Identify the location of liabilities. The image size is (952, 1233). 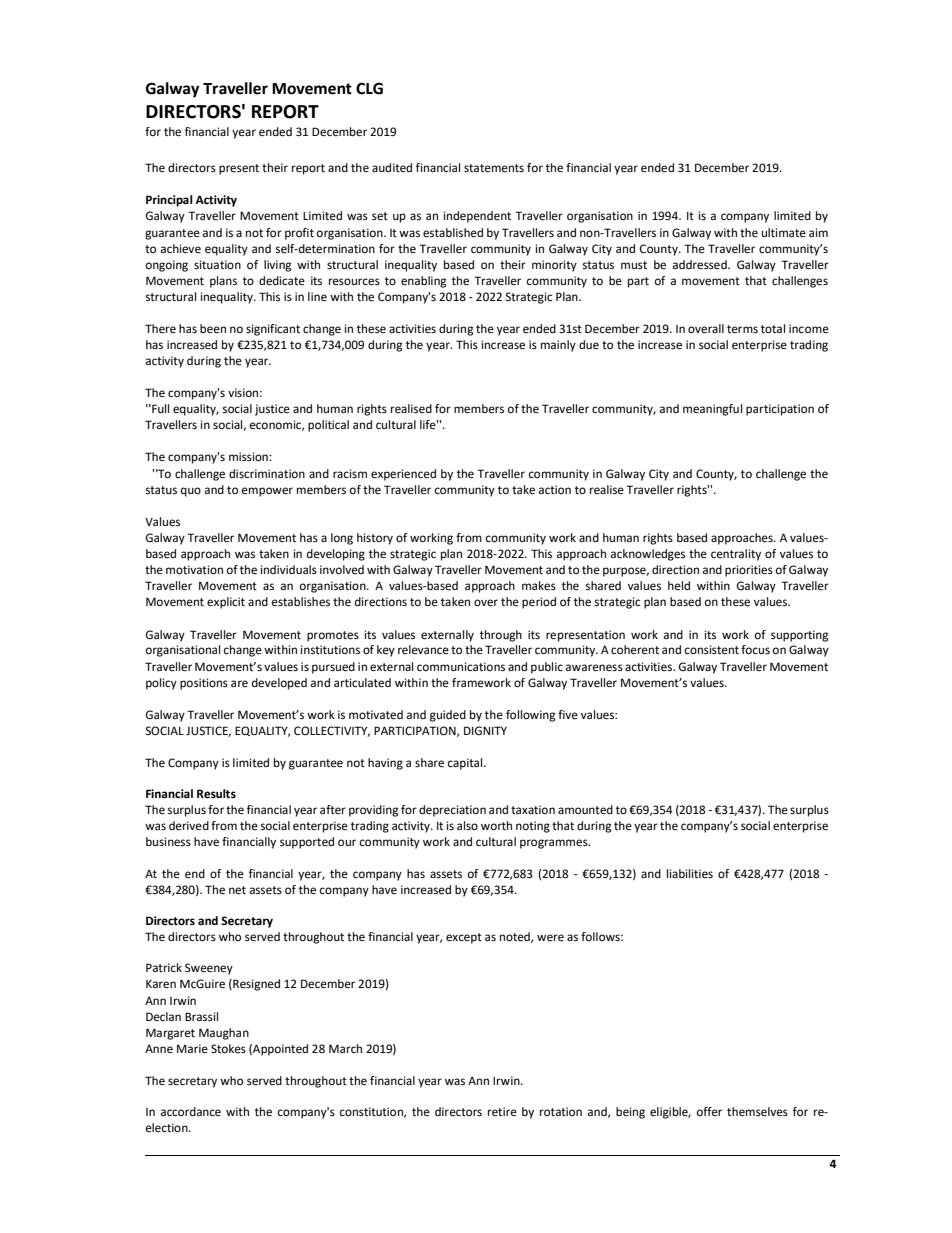
(690, 874).
